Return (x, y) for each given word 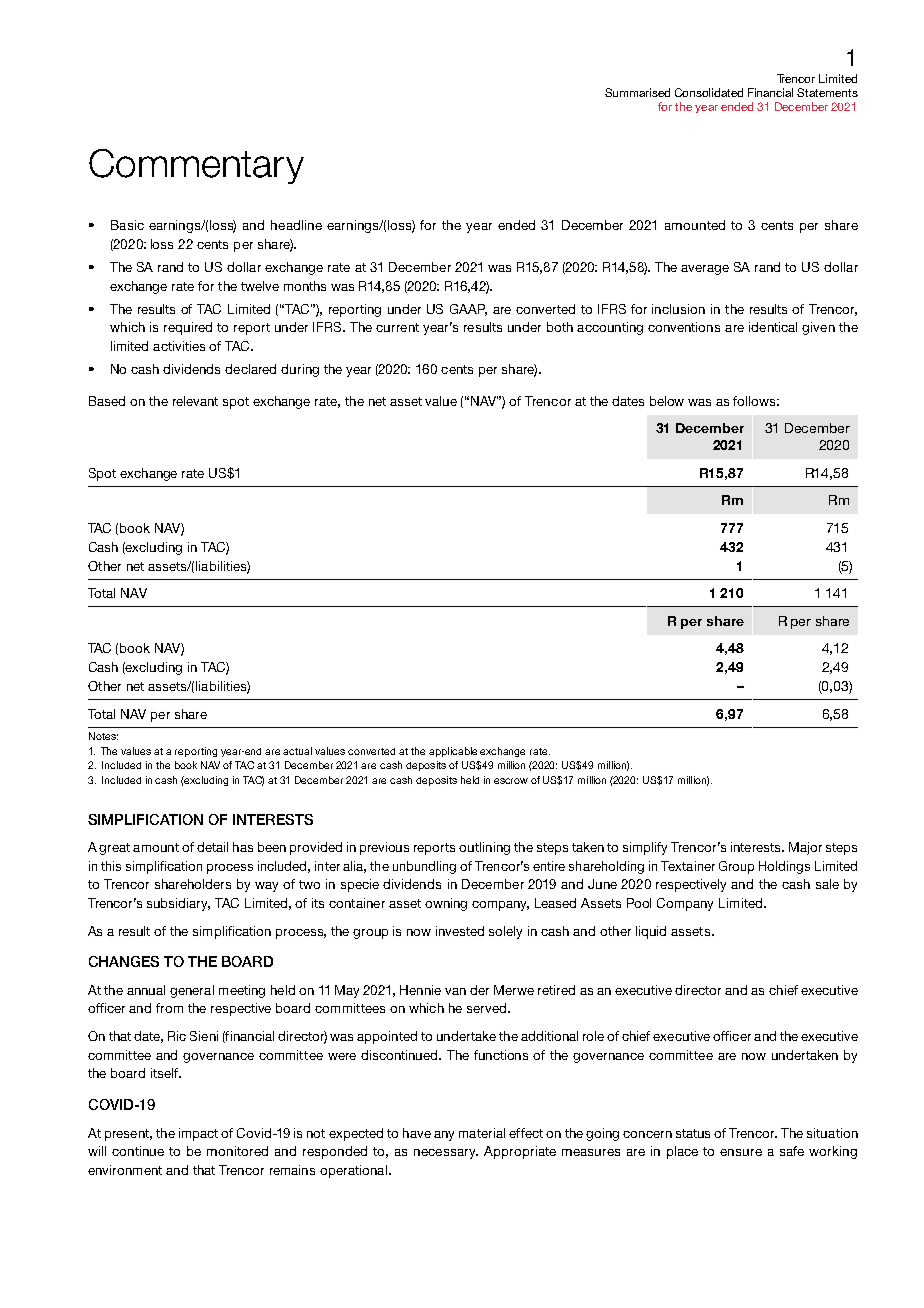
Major (805, 848)
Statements (827, 92)
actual (297, 751)
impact (198, 1134)
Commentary (196, 166)
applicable (453, 752)
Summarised (637, 92)
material (482, 1133)
